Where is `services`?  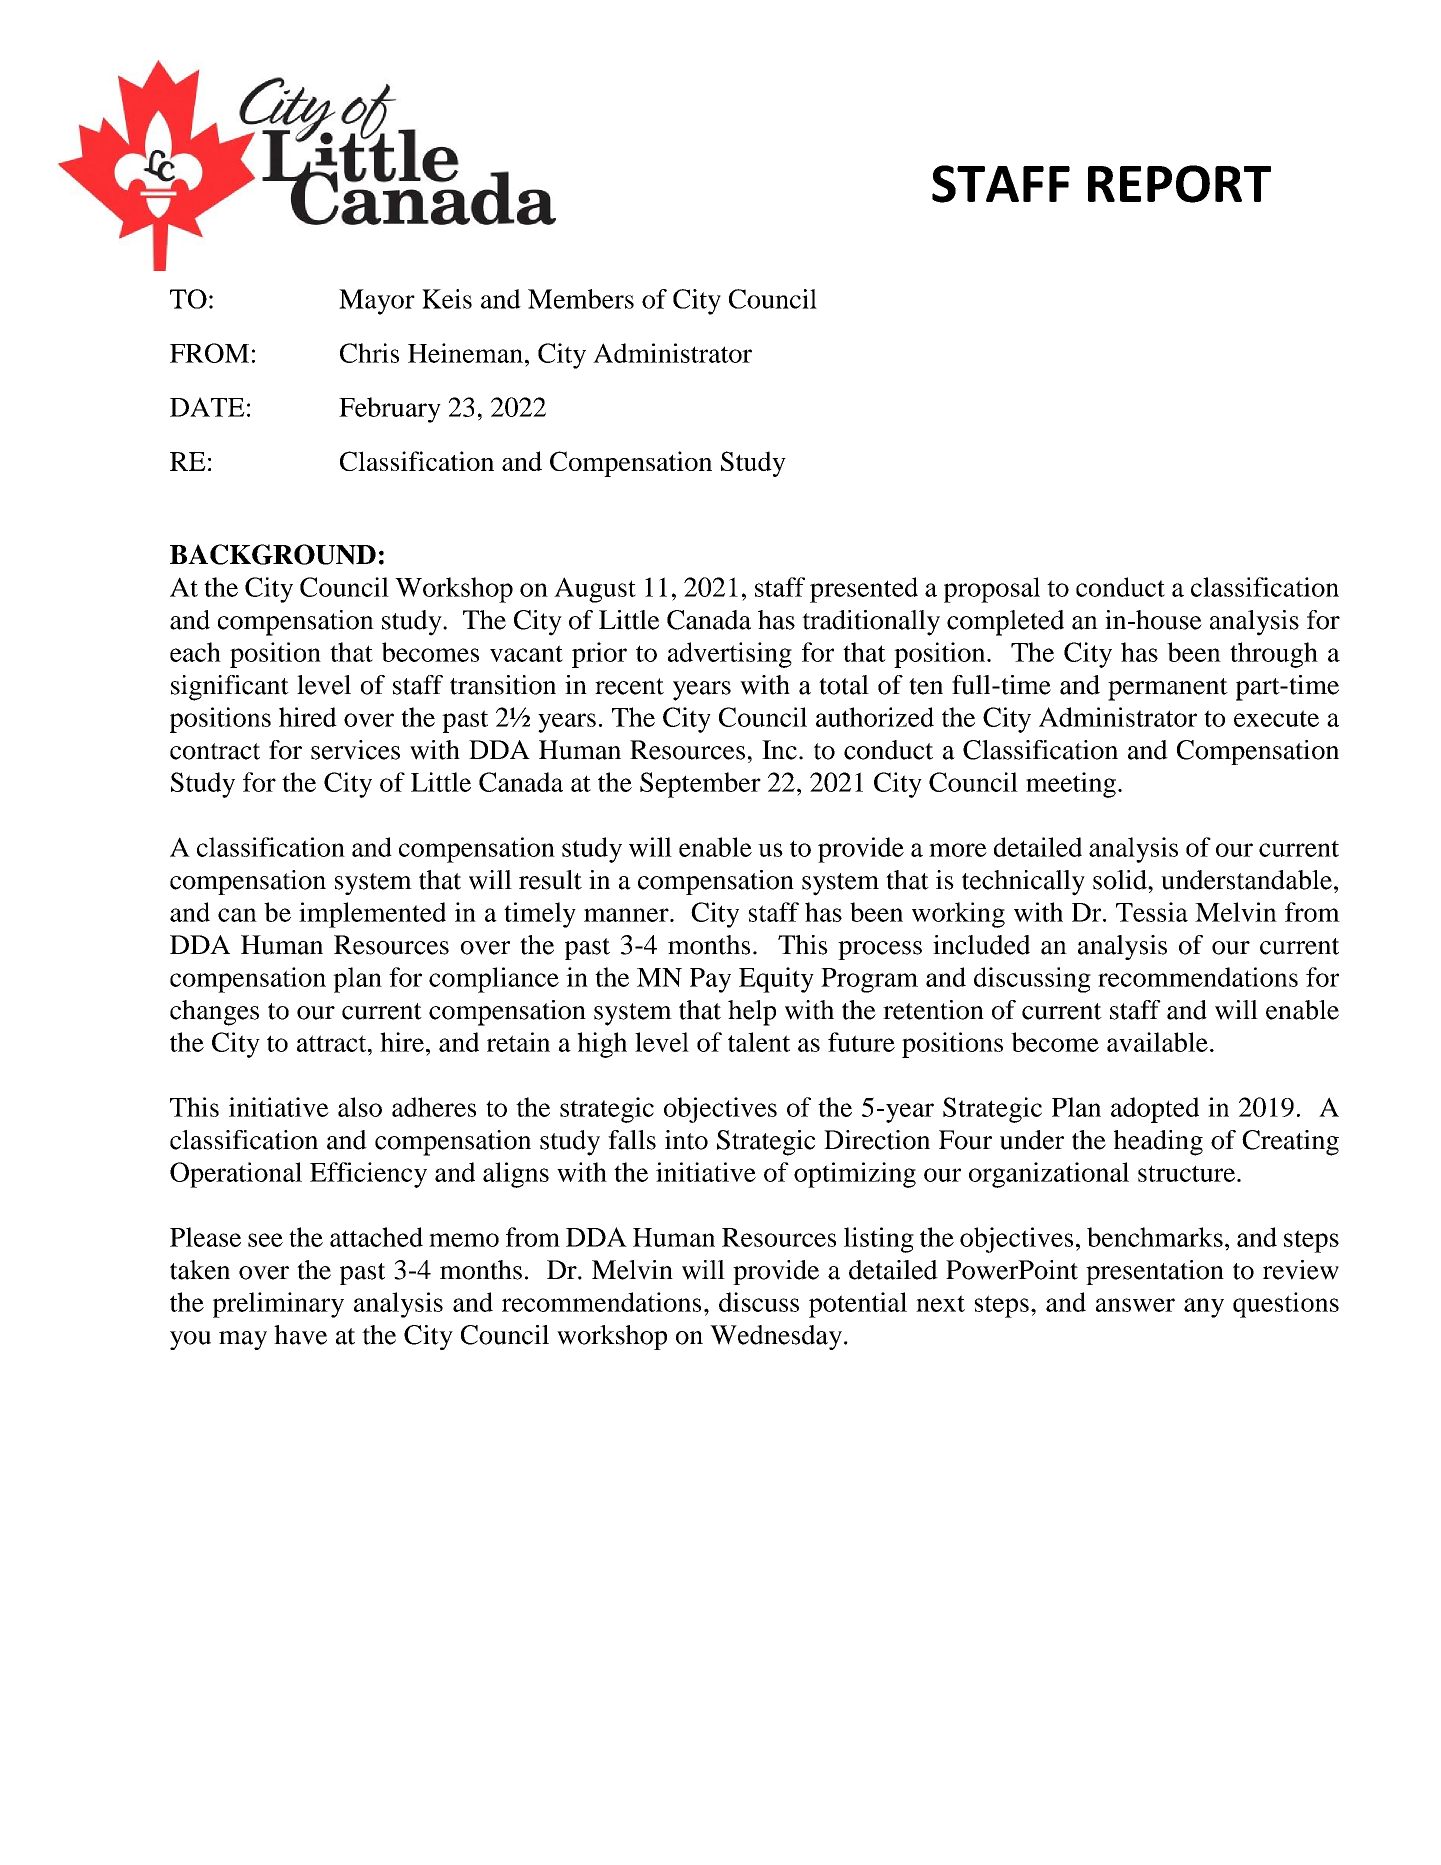
services is located at coordinates (355, 750).
